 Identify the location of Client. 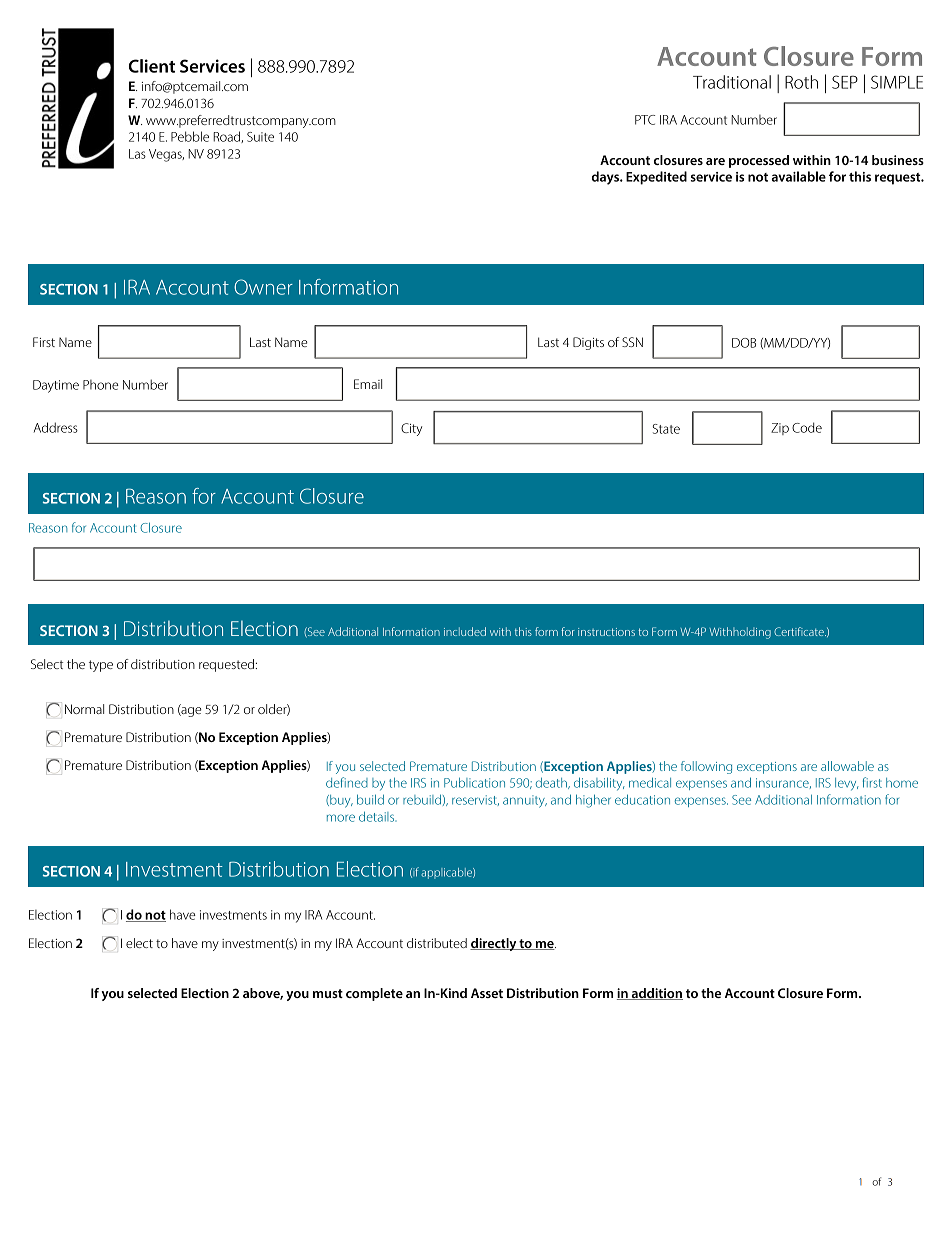
(152, 66).
